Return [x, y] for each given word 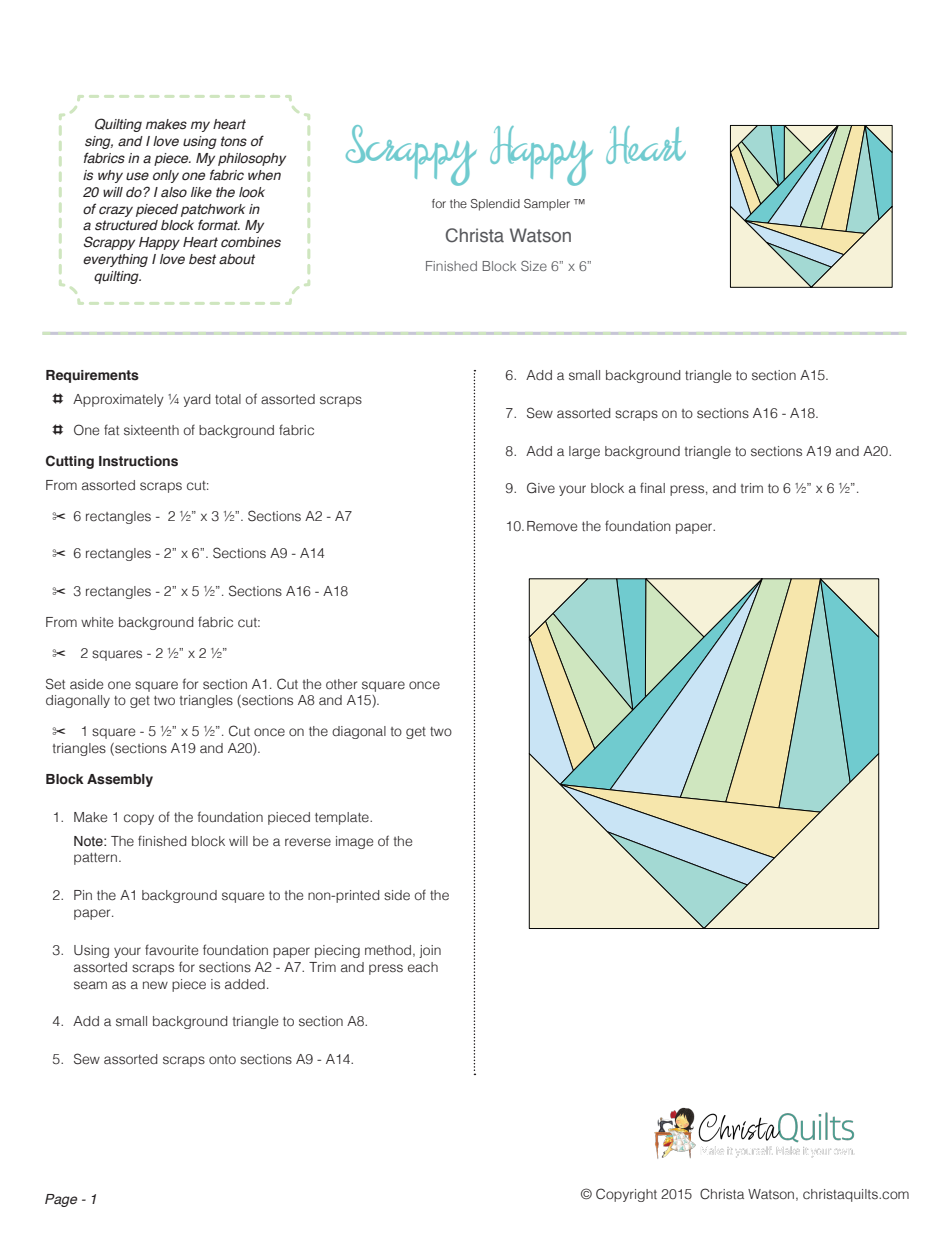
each [423, 967]
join [430, 951]
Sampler [547, 205]
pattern [95, 859]
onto [222, 1059]
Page [61, 1200]
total [228, 399]
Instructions [138, 461]
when [264, 175]
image [354, 842]
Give [541, 488]
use [137, 176]
